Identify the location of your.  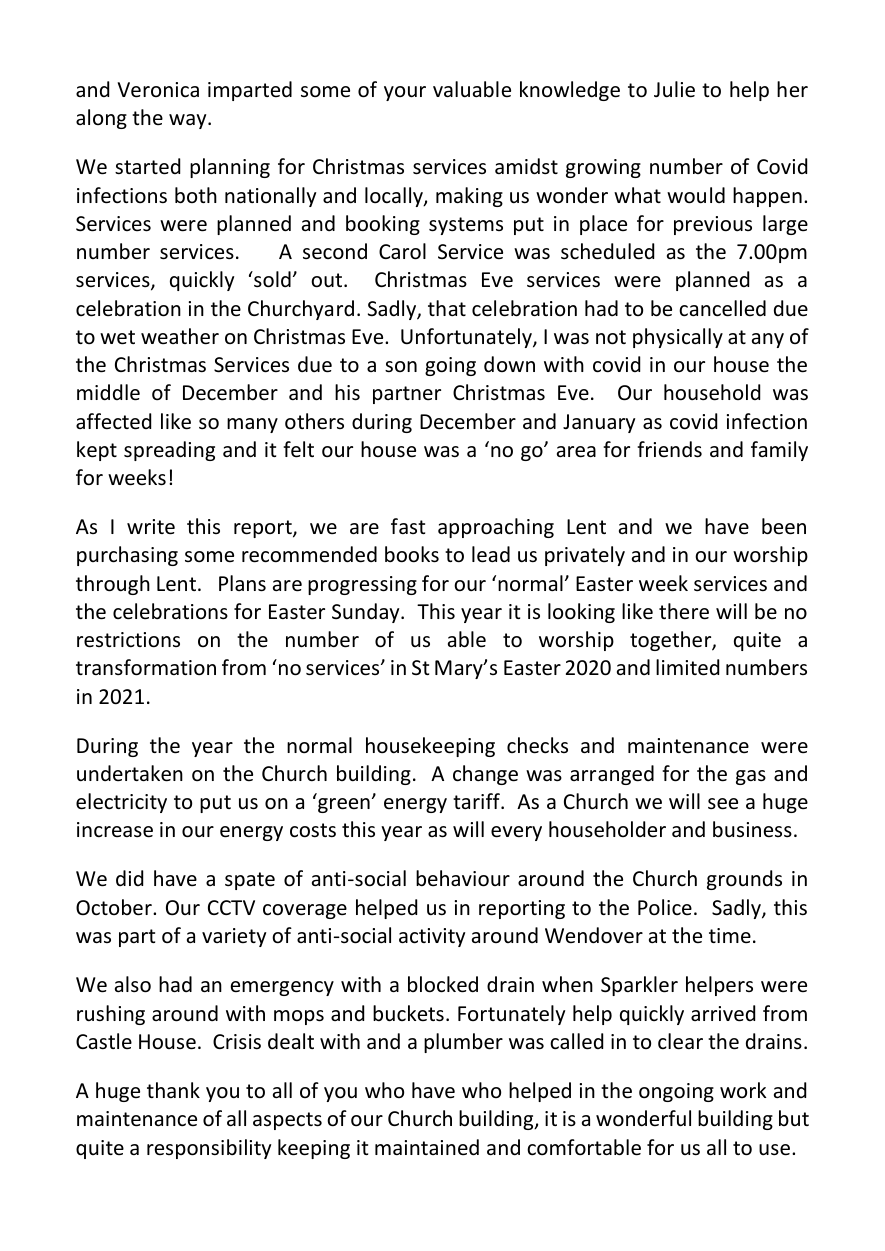
(405, 93).
